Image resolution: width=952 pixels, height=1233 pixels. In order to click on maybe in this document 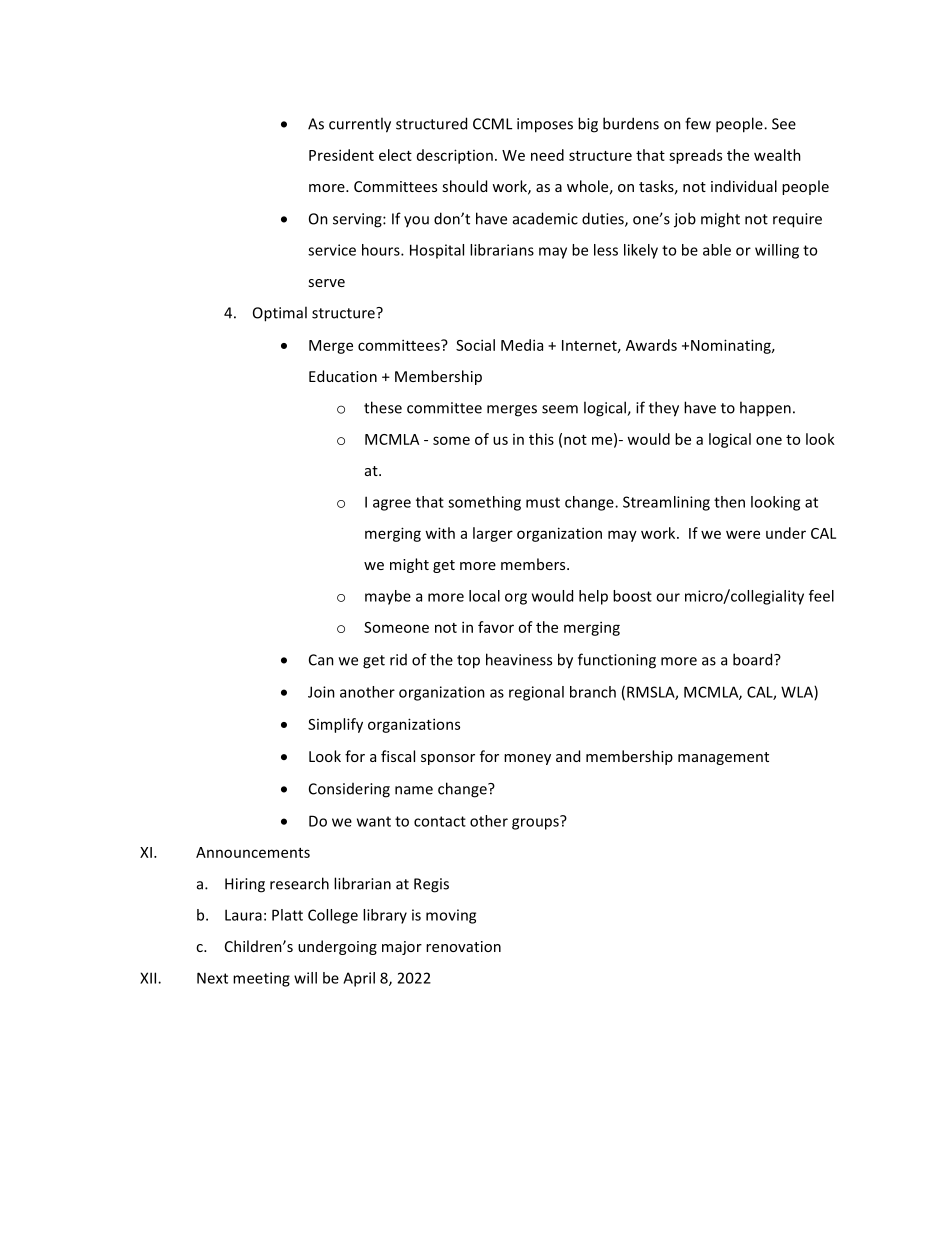, I will do `click(388, 597)`.
